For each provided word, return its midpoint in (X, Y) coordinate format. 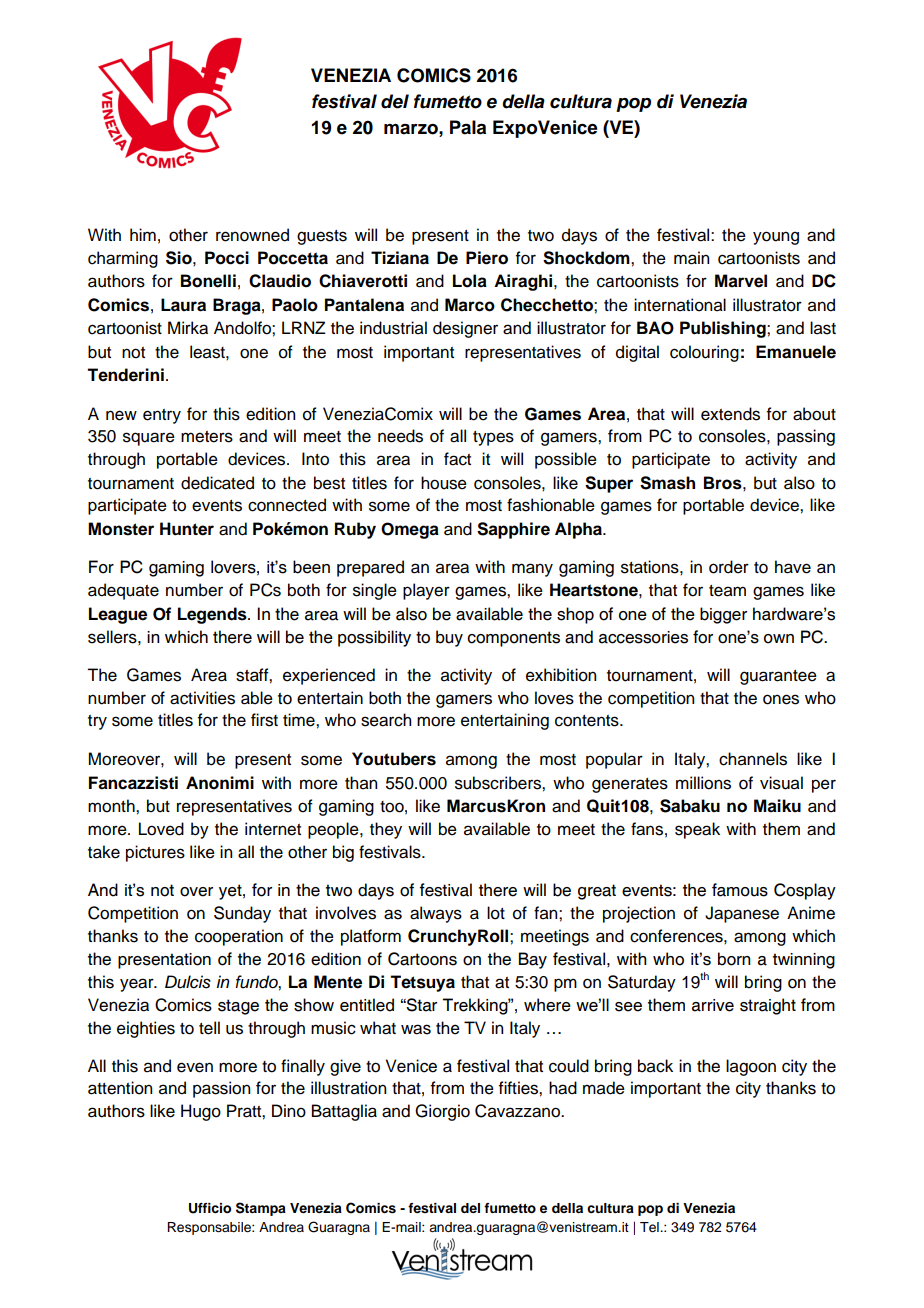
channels (753, 759)
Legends (213, 615)
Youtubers (394, 759)
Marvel (741, 281)
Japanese (742, 914)
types (493, 438)
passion (221, 1089)
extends (730, 414)
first (264, 720)
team (727, 591)
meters (207, 437)
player (426, 591)
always (436, 914)
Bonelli (208, 281)
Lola (470, 281)
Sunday (242, 914)
